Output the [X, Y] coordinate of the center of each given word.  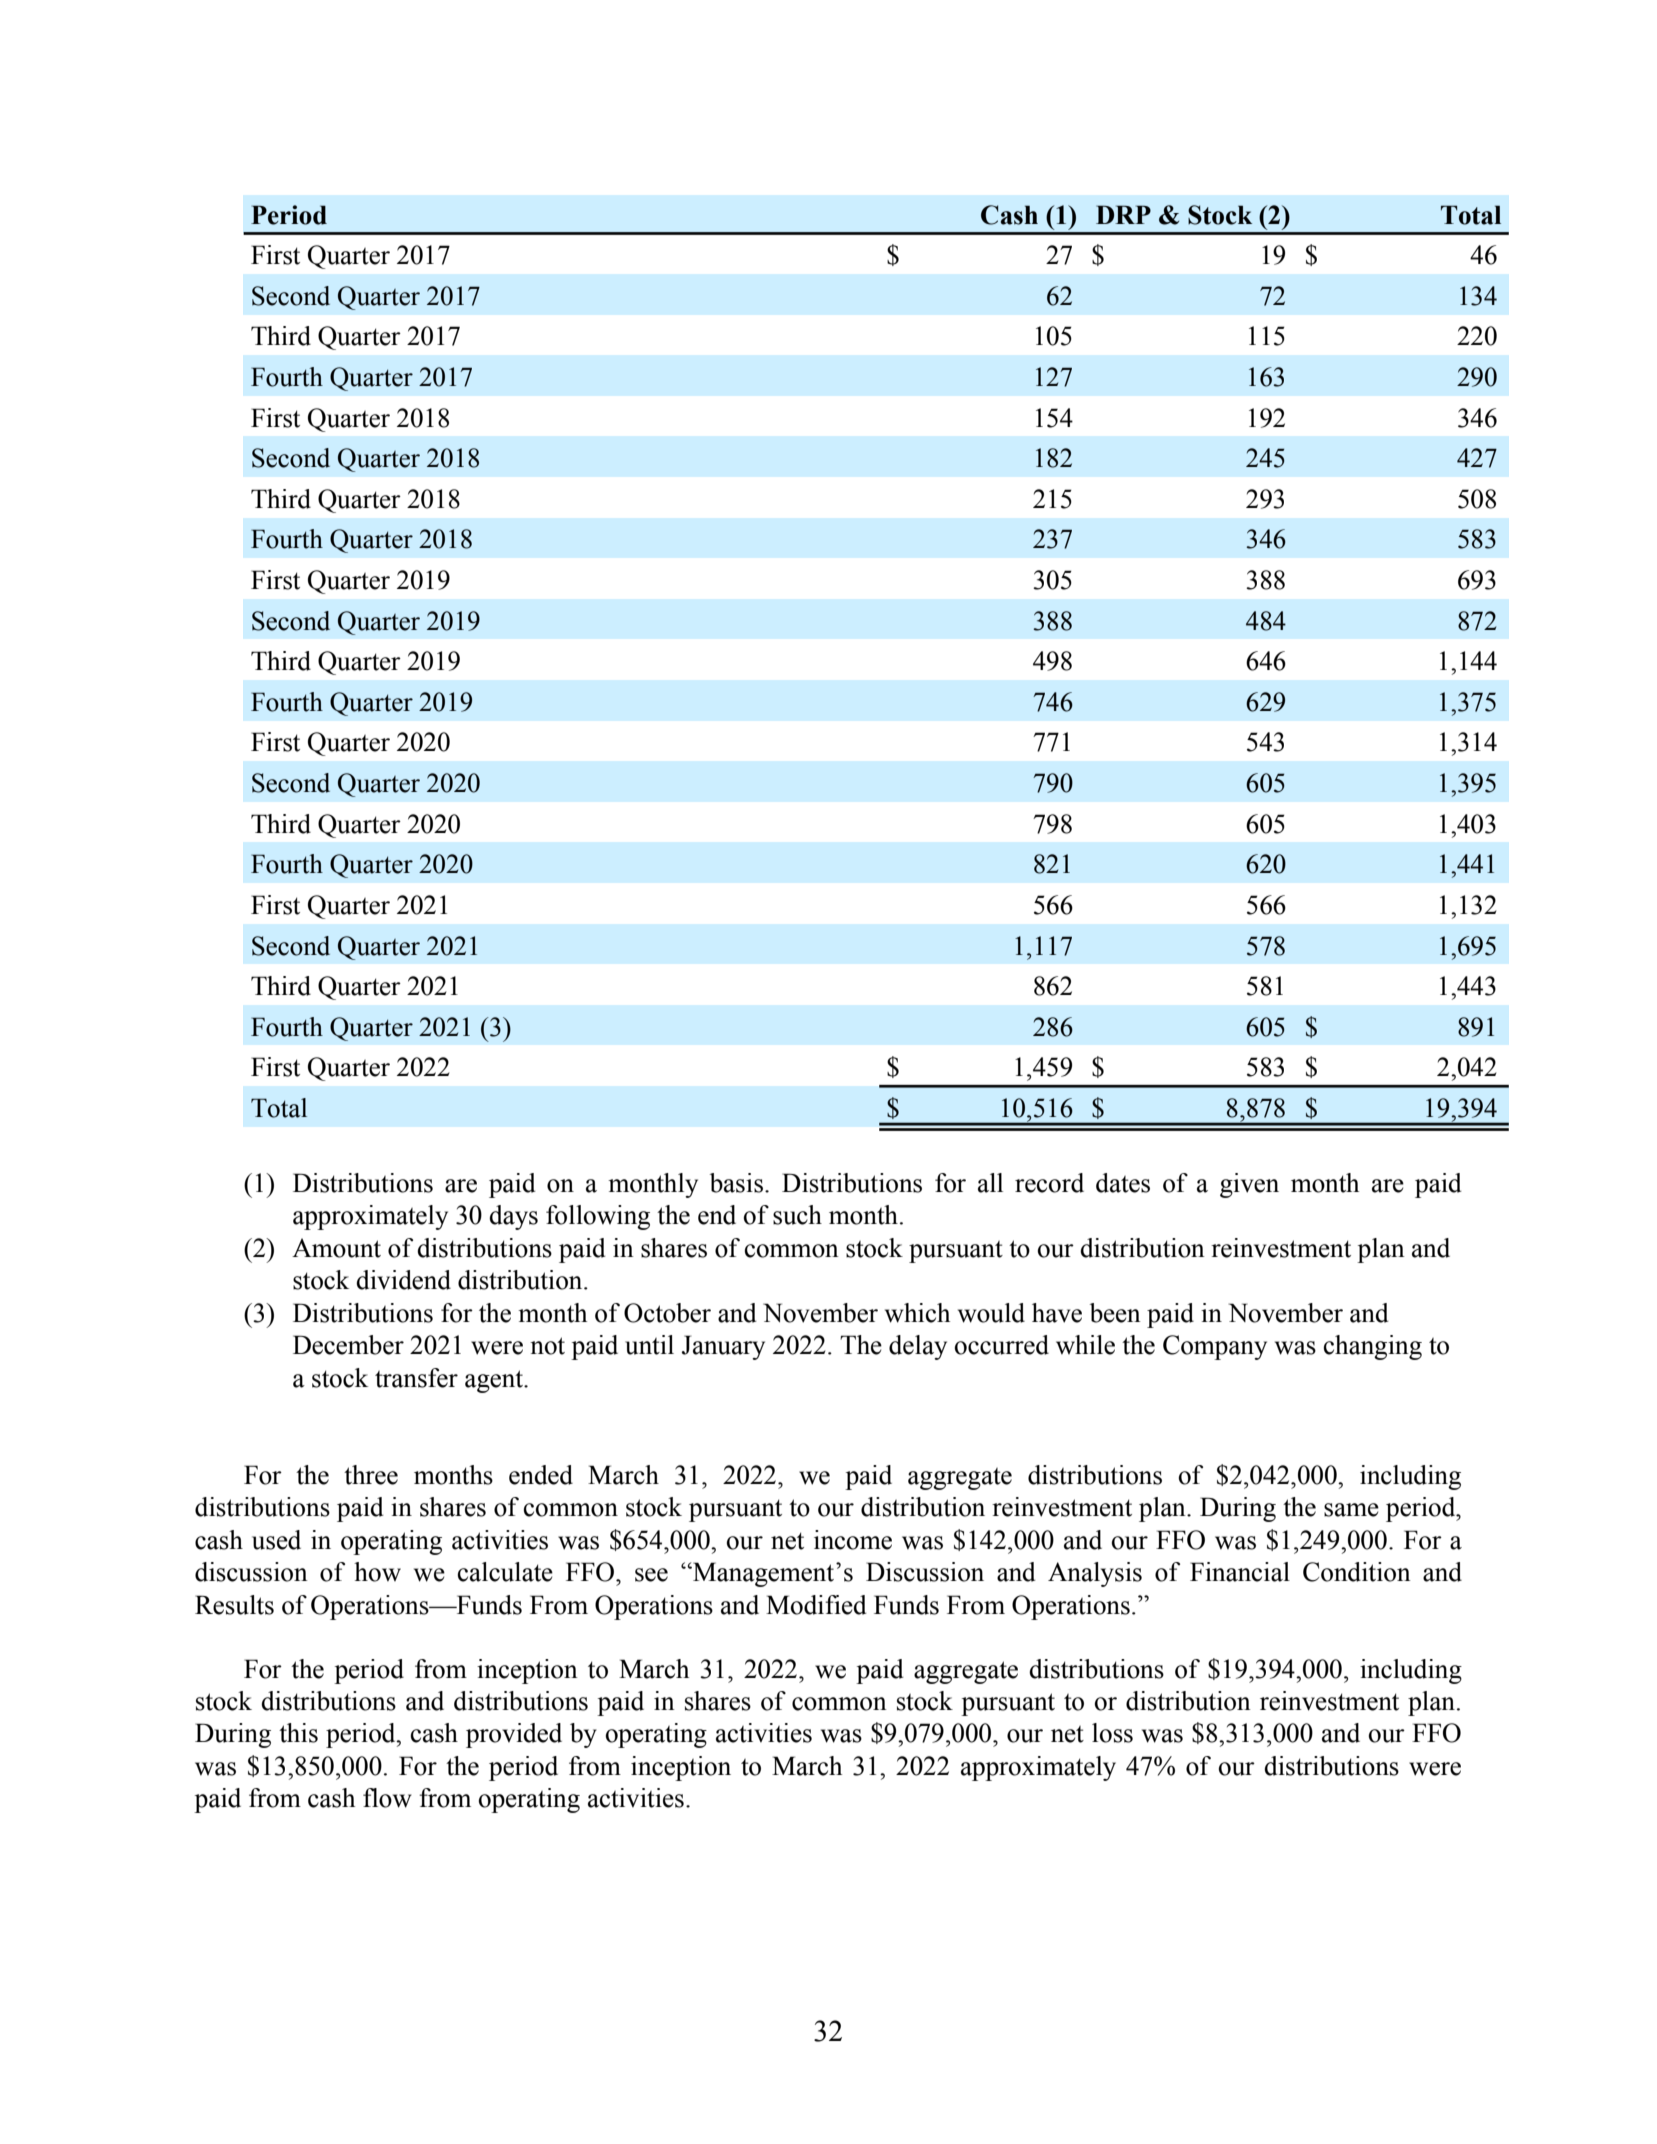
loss [1112, 1733]
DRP [1123, 214]
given [1249, 1185]
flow [387, 1798]
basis [736, 1183]
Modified [816, 1605]
